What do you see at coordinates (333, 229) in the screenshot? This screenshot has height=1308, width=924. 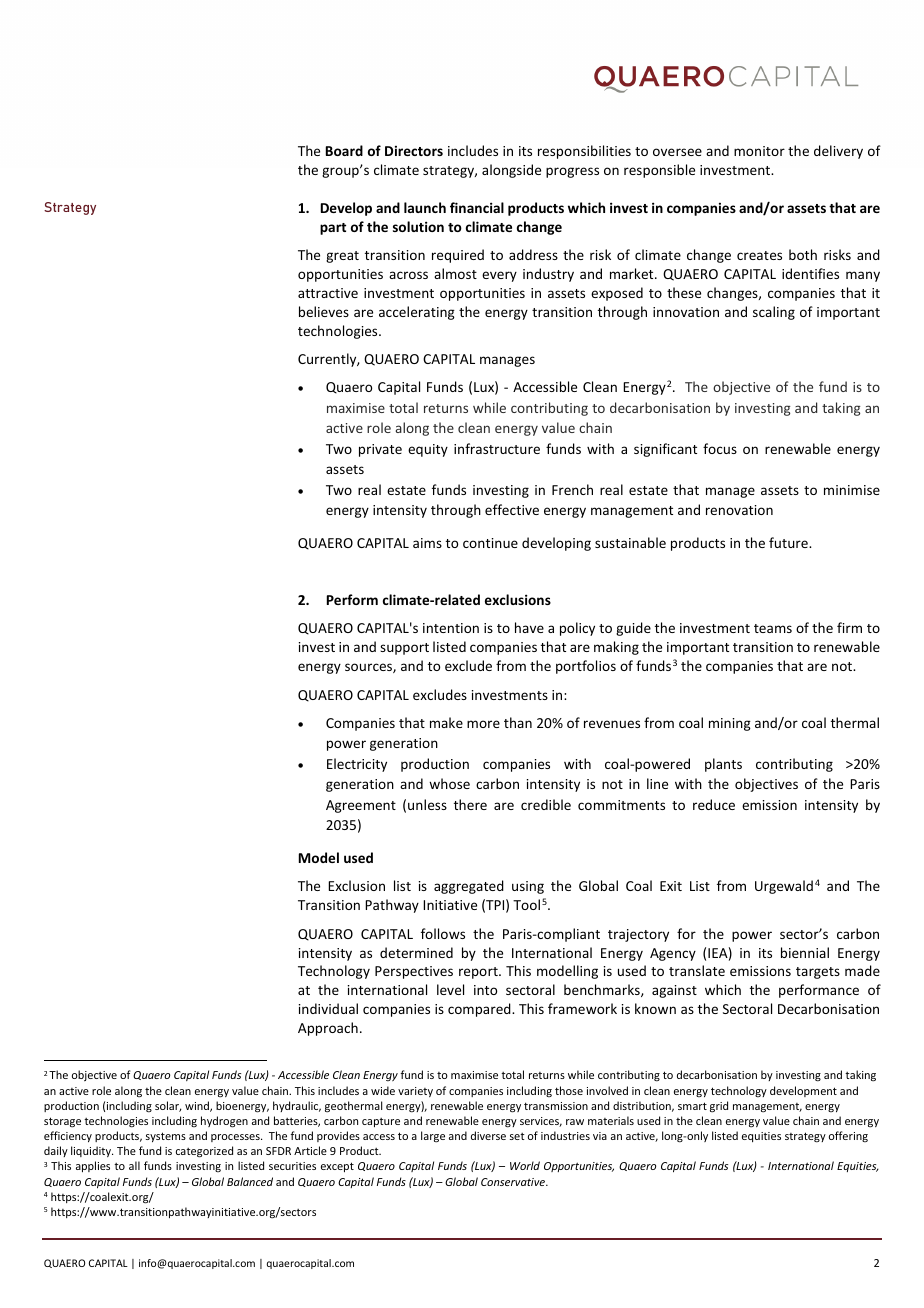 I see `part` at bounding box center [333, 229].
